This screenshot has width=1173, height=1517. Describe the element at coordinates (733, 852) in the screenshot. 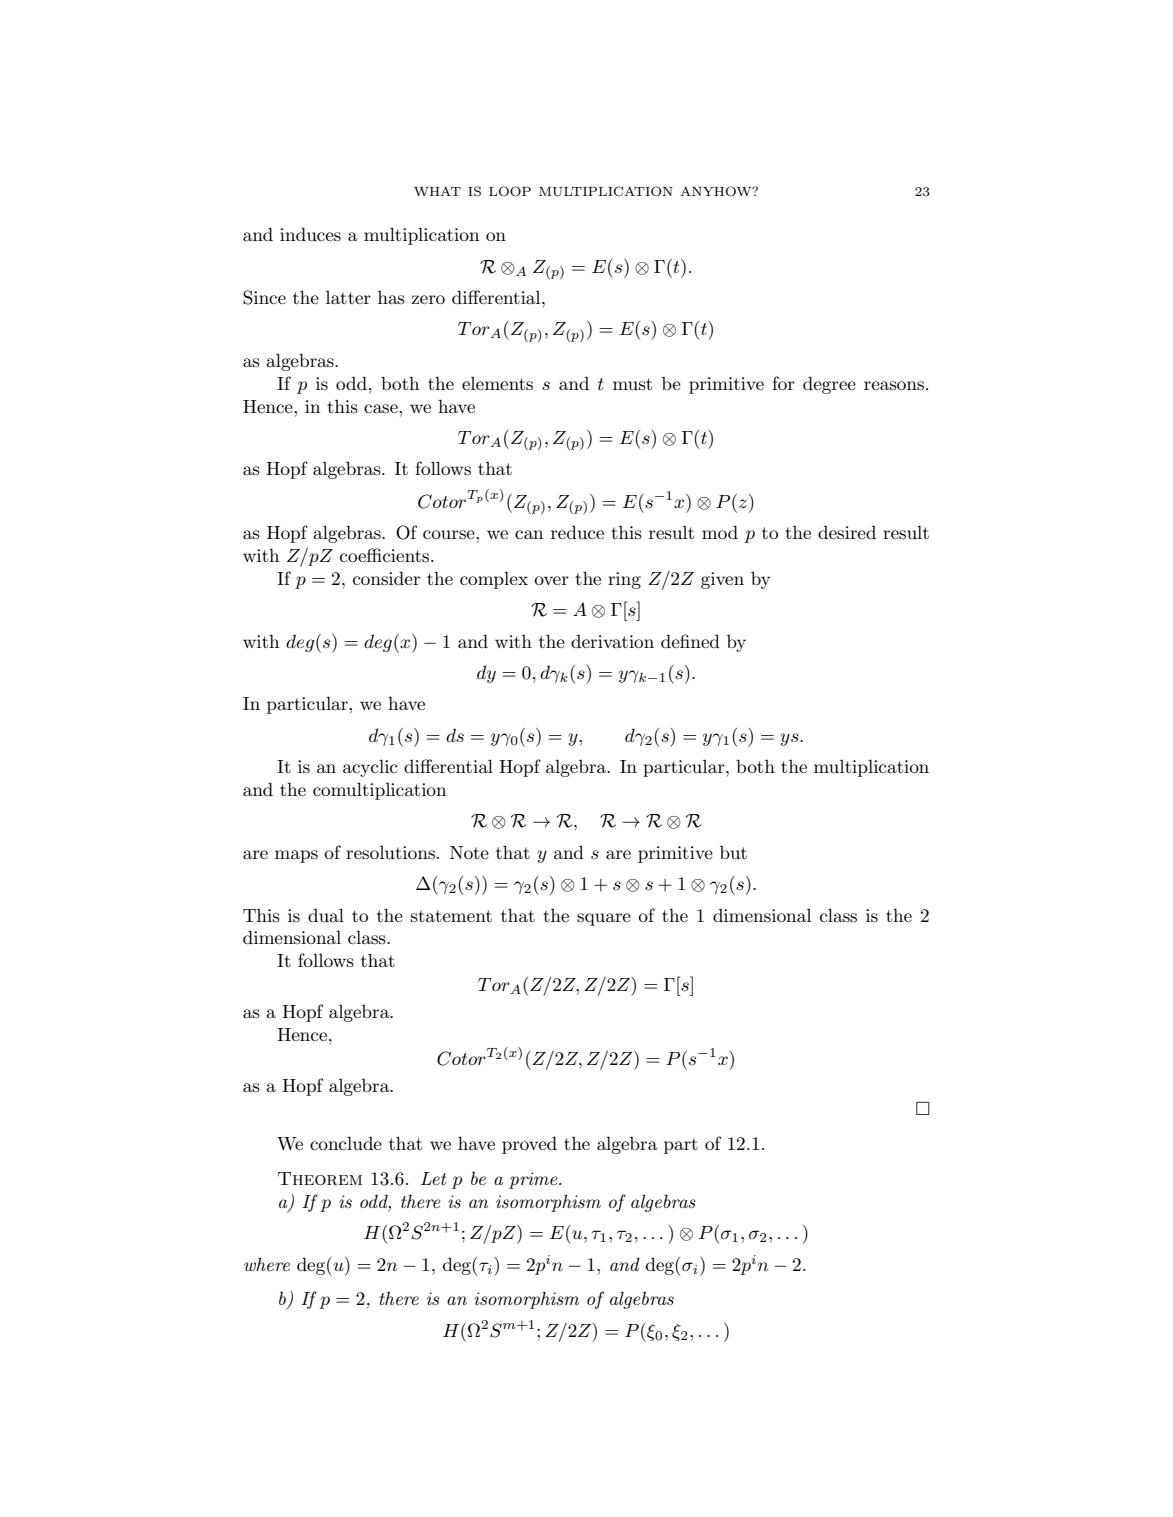

I see `but` at that location.
